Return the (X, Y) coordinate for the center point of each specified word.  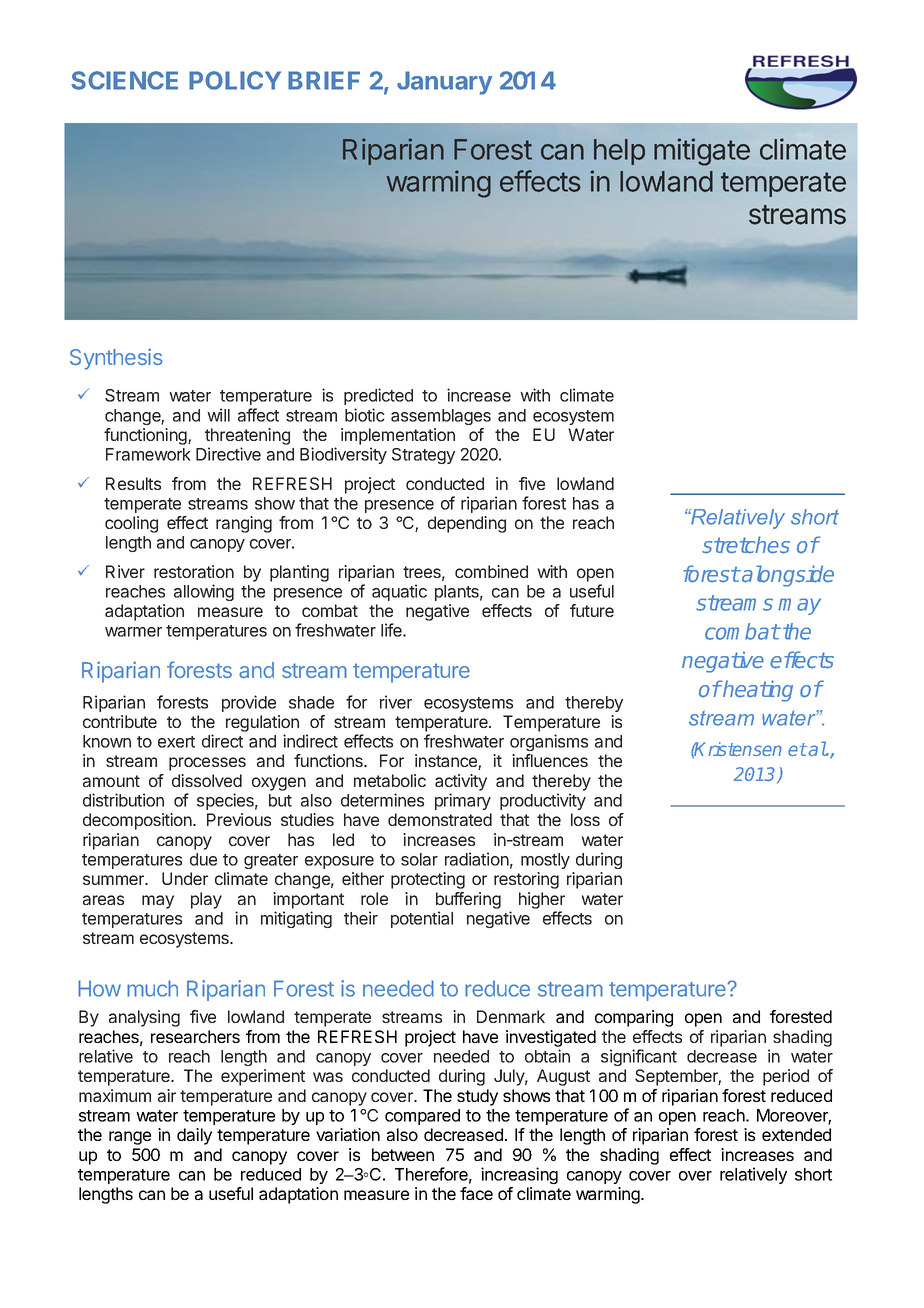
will (218, 415)
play (206, 900)
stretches (746, 545)
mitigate (702, 152)
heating (757, 691)
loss (585, 819)
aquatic (399, 592)
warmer (133, 632)
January (444, 83)
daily (194, 1136)
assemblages (441, 417)
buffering (468, 900)
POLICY (235, 80)
